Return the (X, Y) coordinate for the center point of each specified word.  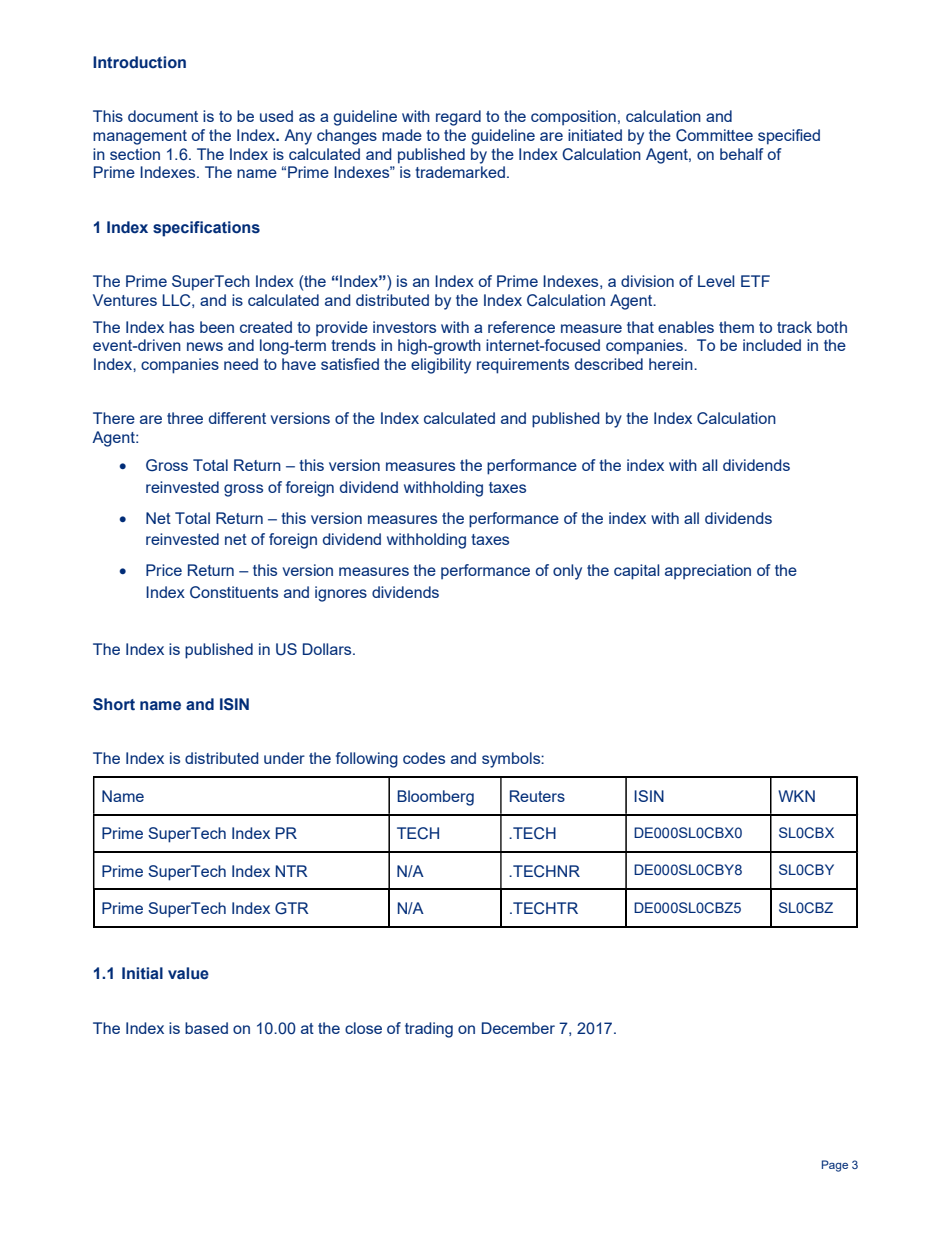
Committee (714, 135)
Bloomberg (435, 798)
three (185, 418)
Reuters (537, 796)
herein (672, 364)
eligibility (441, 366)
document (163, 116)
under (284, 758)
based (206, 1028)
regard (458, 118)
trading (429, 1030)
